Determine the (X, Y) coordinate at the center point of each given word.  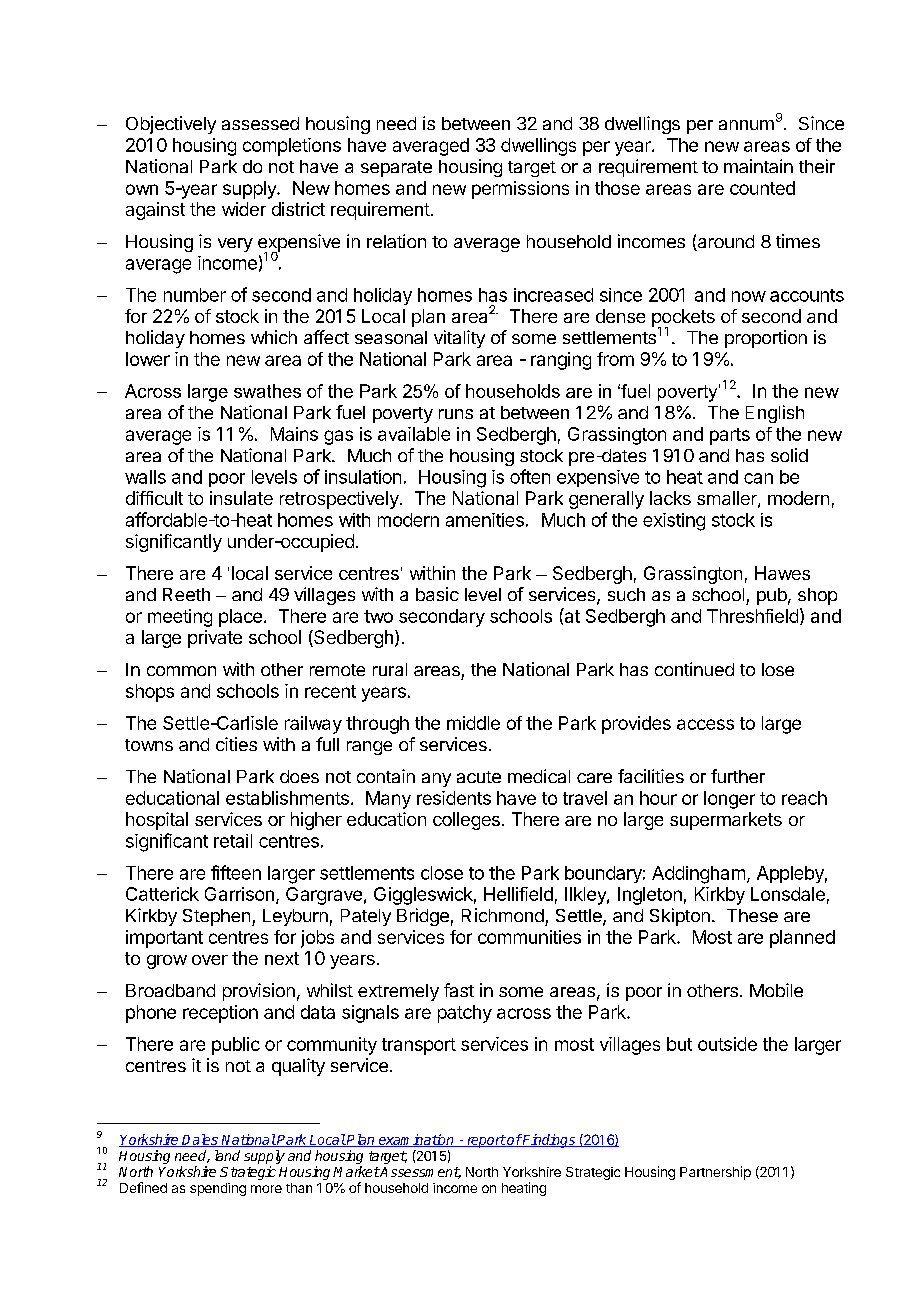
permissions (520, 190)
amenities (485, 520)
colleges (466, 821)
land (227, 1155)
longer (729, 800)
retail (233, 841)
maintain (758, 166)
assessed (260, 123)
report (485, 1141)
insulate (241, 498)
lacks (670, 498)
